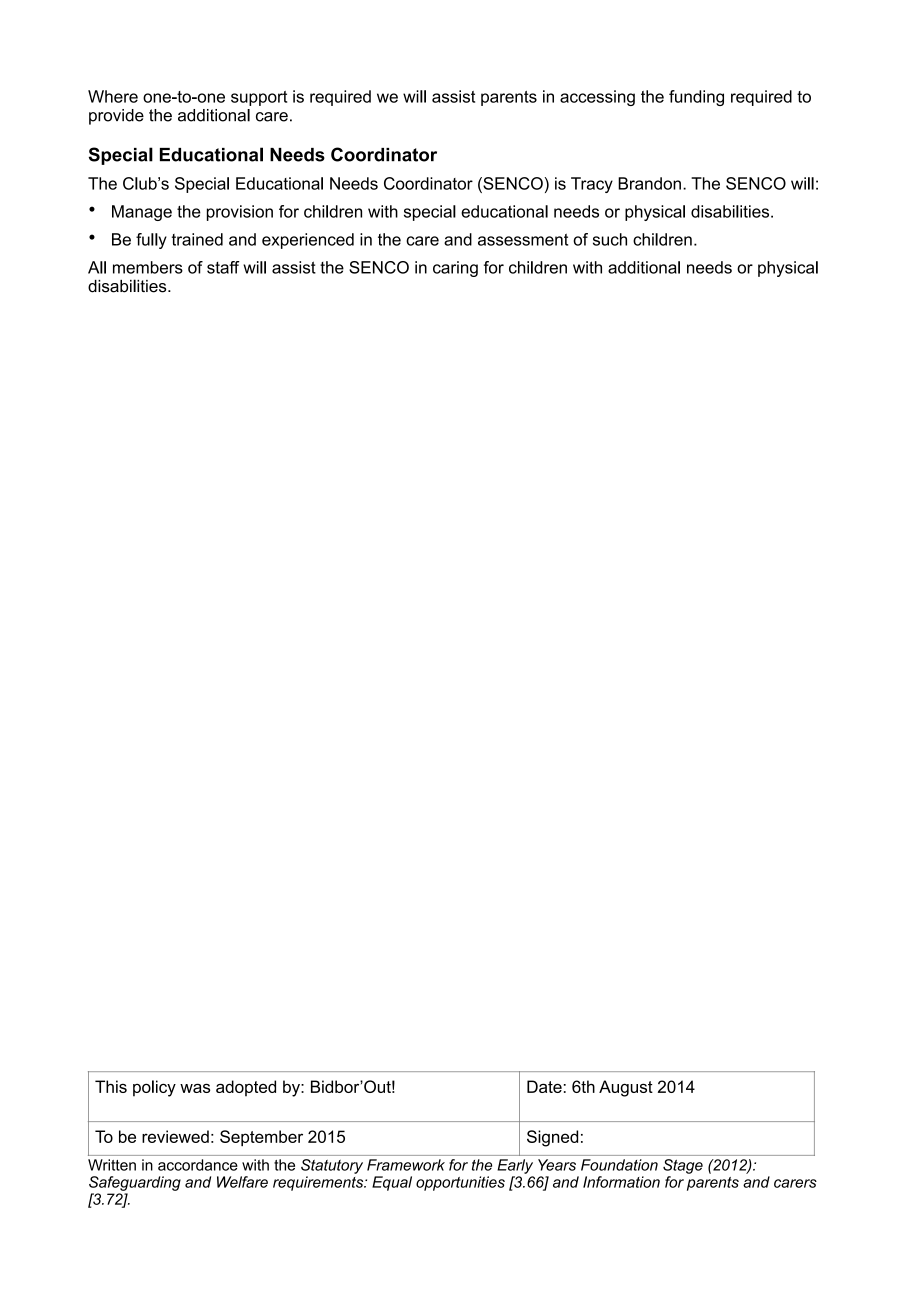 Image resolution: width=924 pixels, height=1308 pixels. What do you see at coordinates (154, 1088) in the image?
I see `policy` at bounding box center [154, 1088].
